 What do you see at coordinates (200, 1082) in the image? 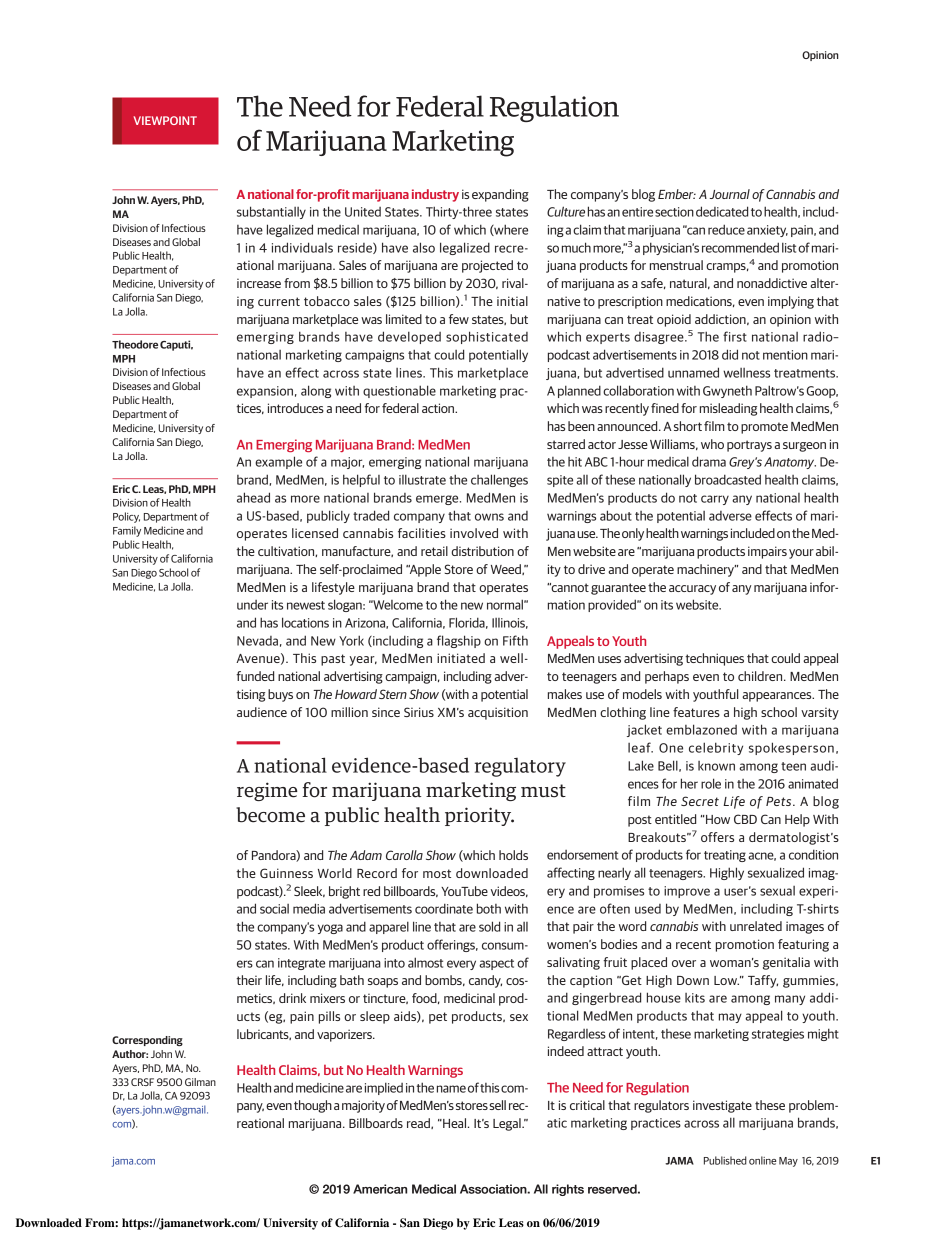
I see `Gilman` at bounding box center [200, 1082].
